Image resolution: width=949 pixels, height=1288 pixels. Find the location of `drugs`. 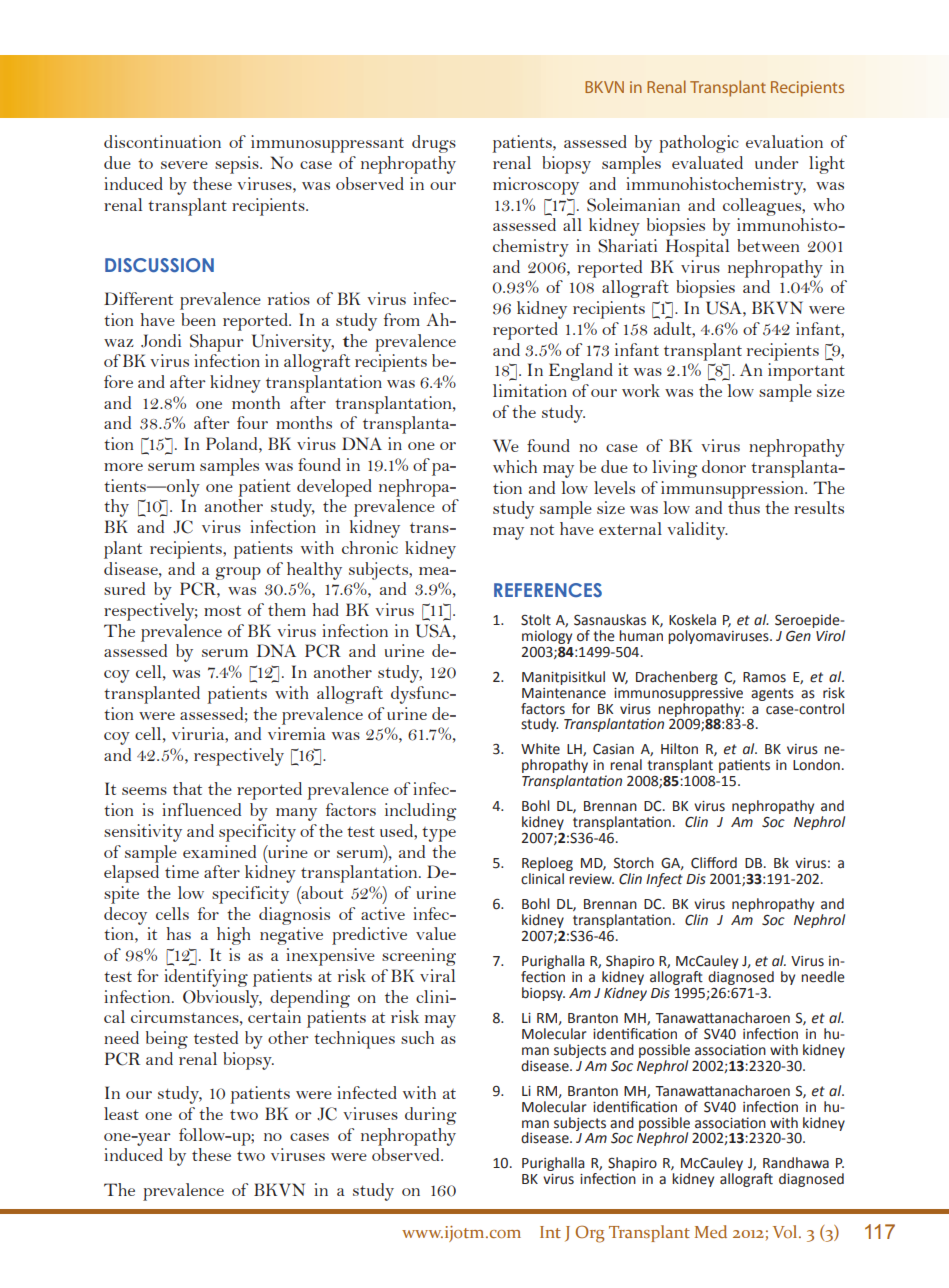

drugs is located at coordinates (434, 144).
